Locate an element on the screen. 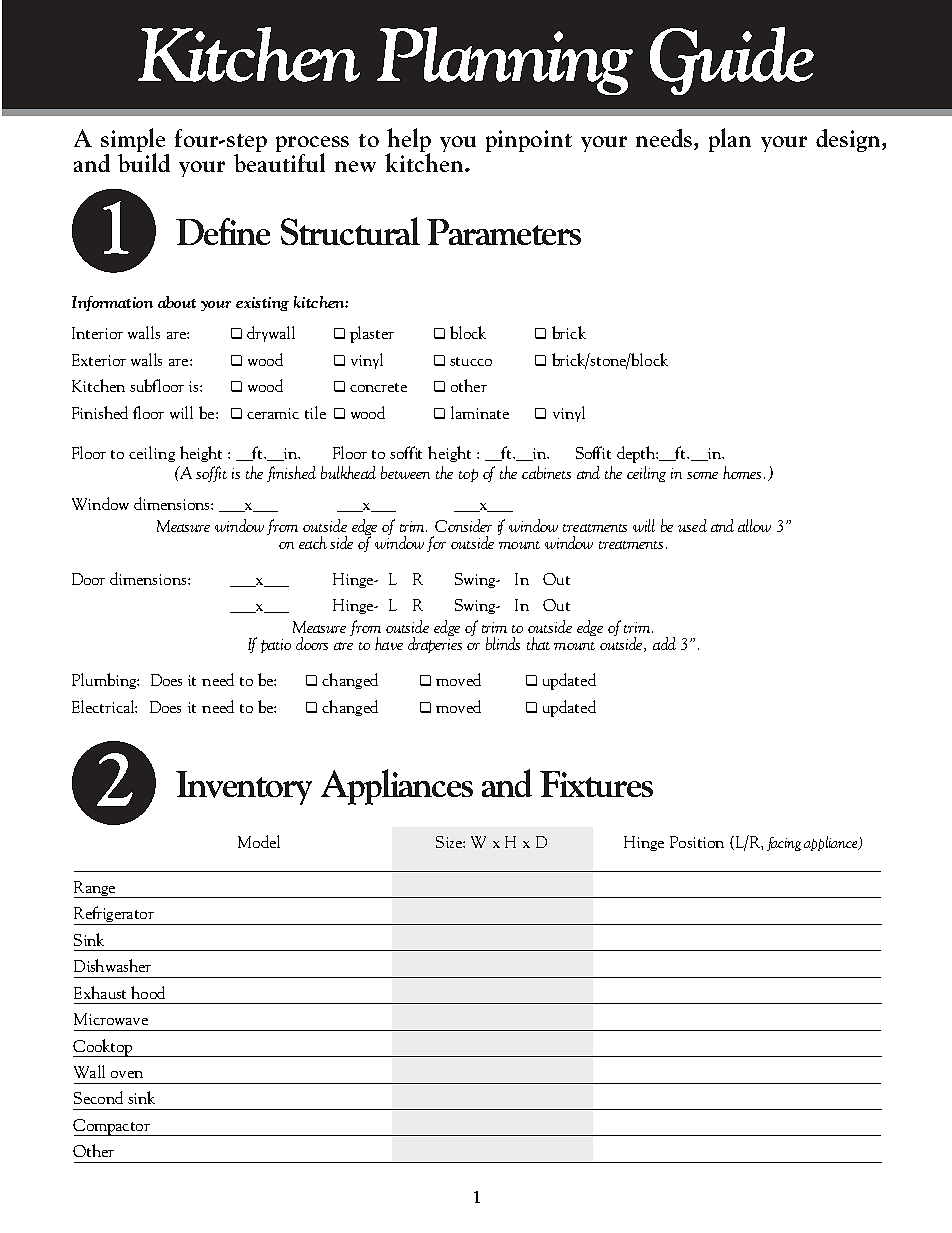 The height and width of the screenshot is (1233, 952). laminate is located at coordinates (480, 412).
